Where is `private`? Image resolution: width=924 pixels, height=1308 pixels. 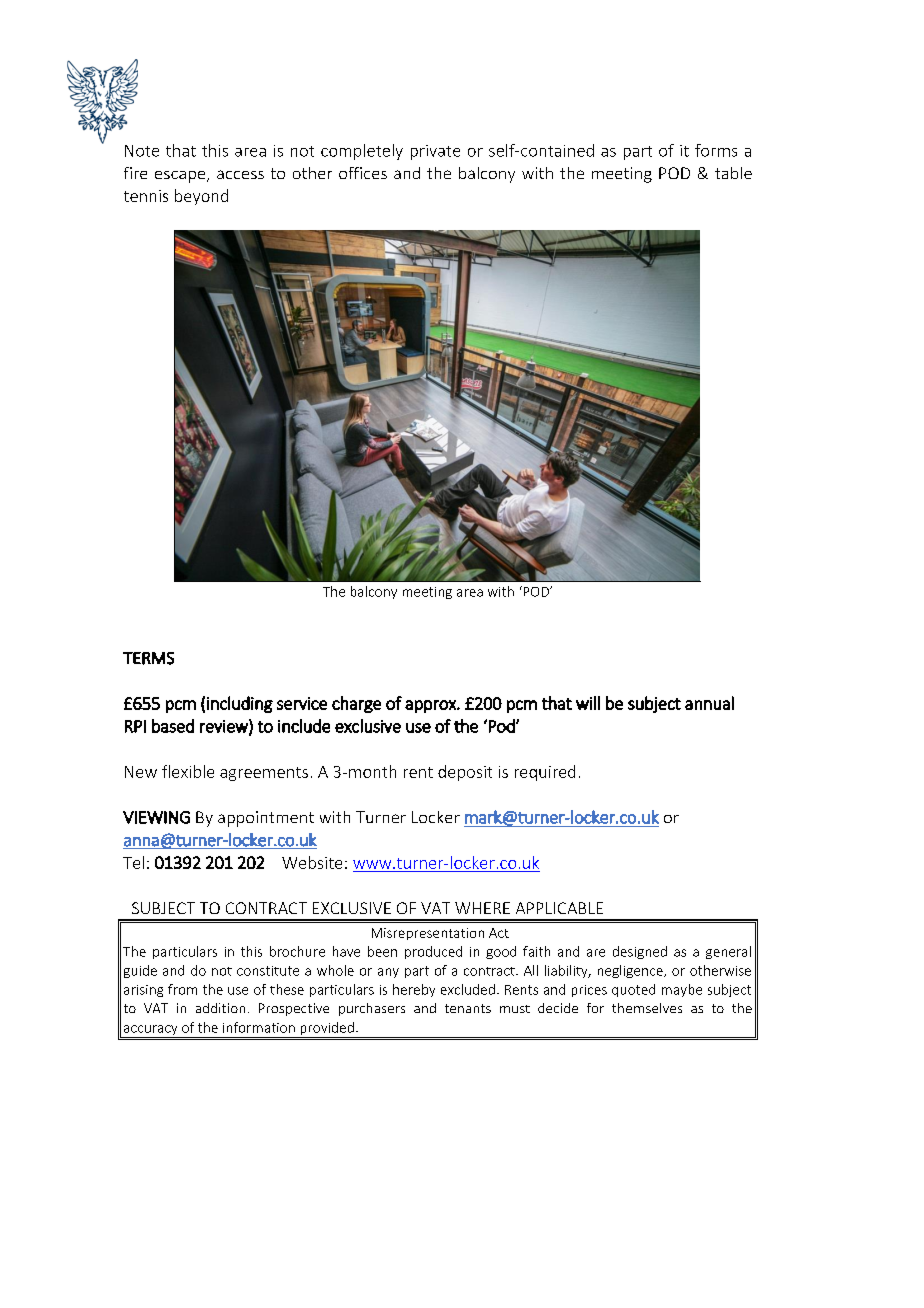
private is located at coordinates (435, 152).
